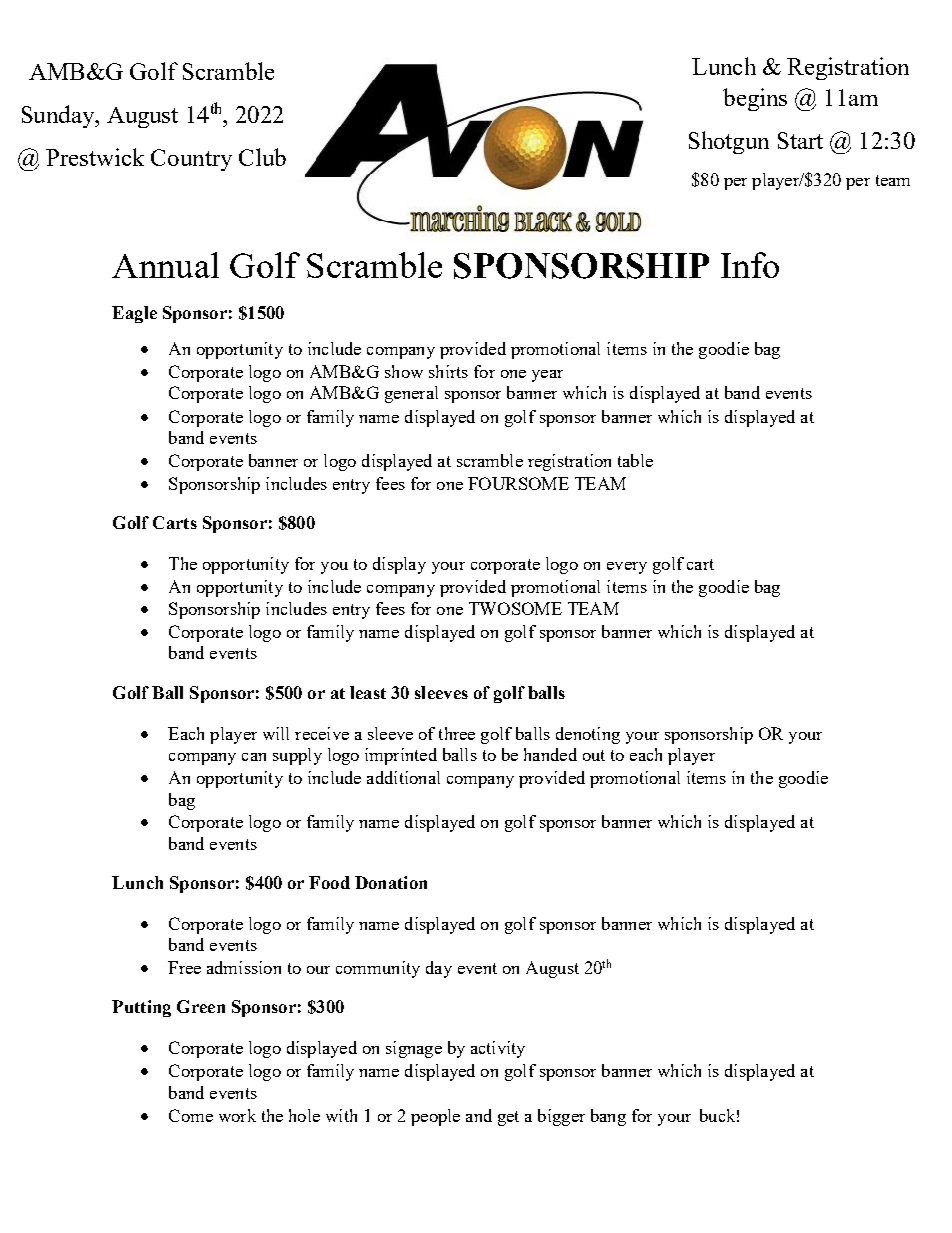 The width and height of the document is (952, 1233). I want to click on table, so click(635, 460).
